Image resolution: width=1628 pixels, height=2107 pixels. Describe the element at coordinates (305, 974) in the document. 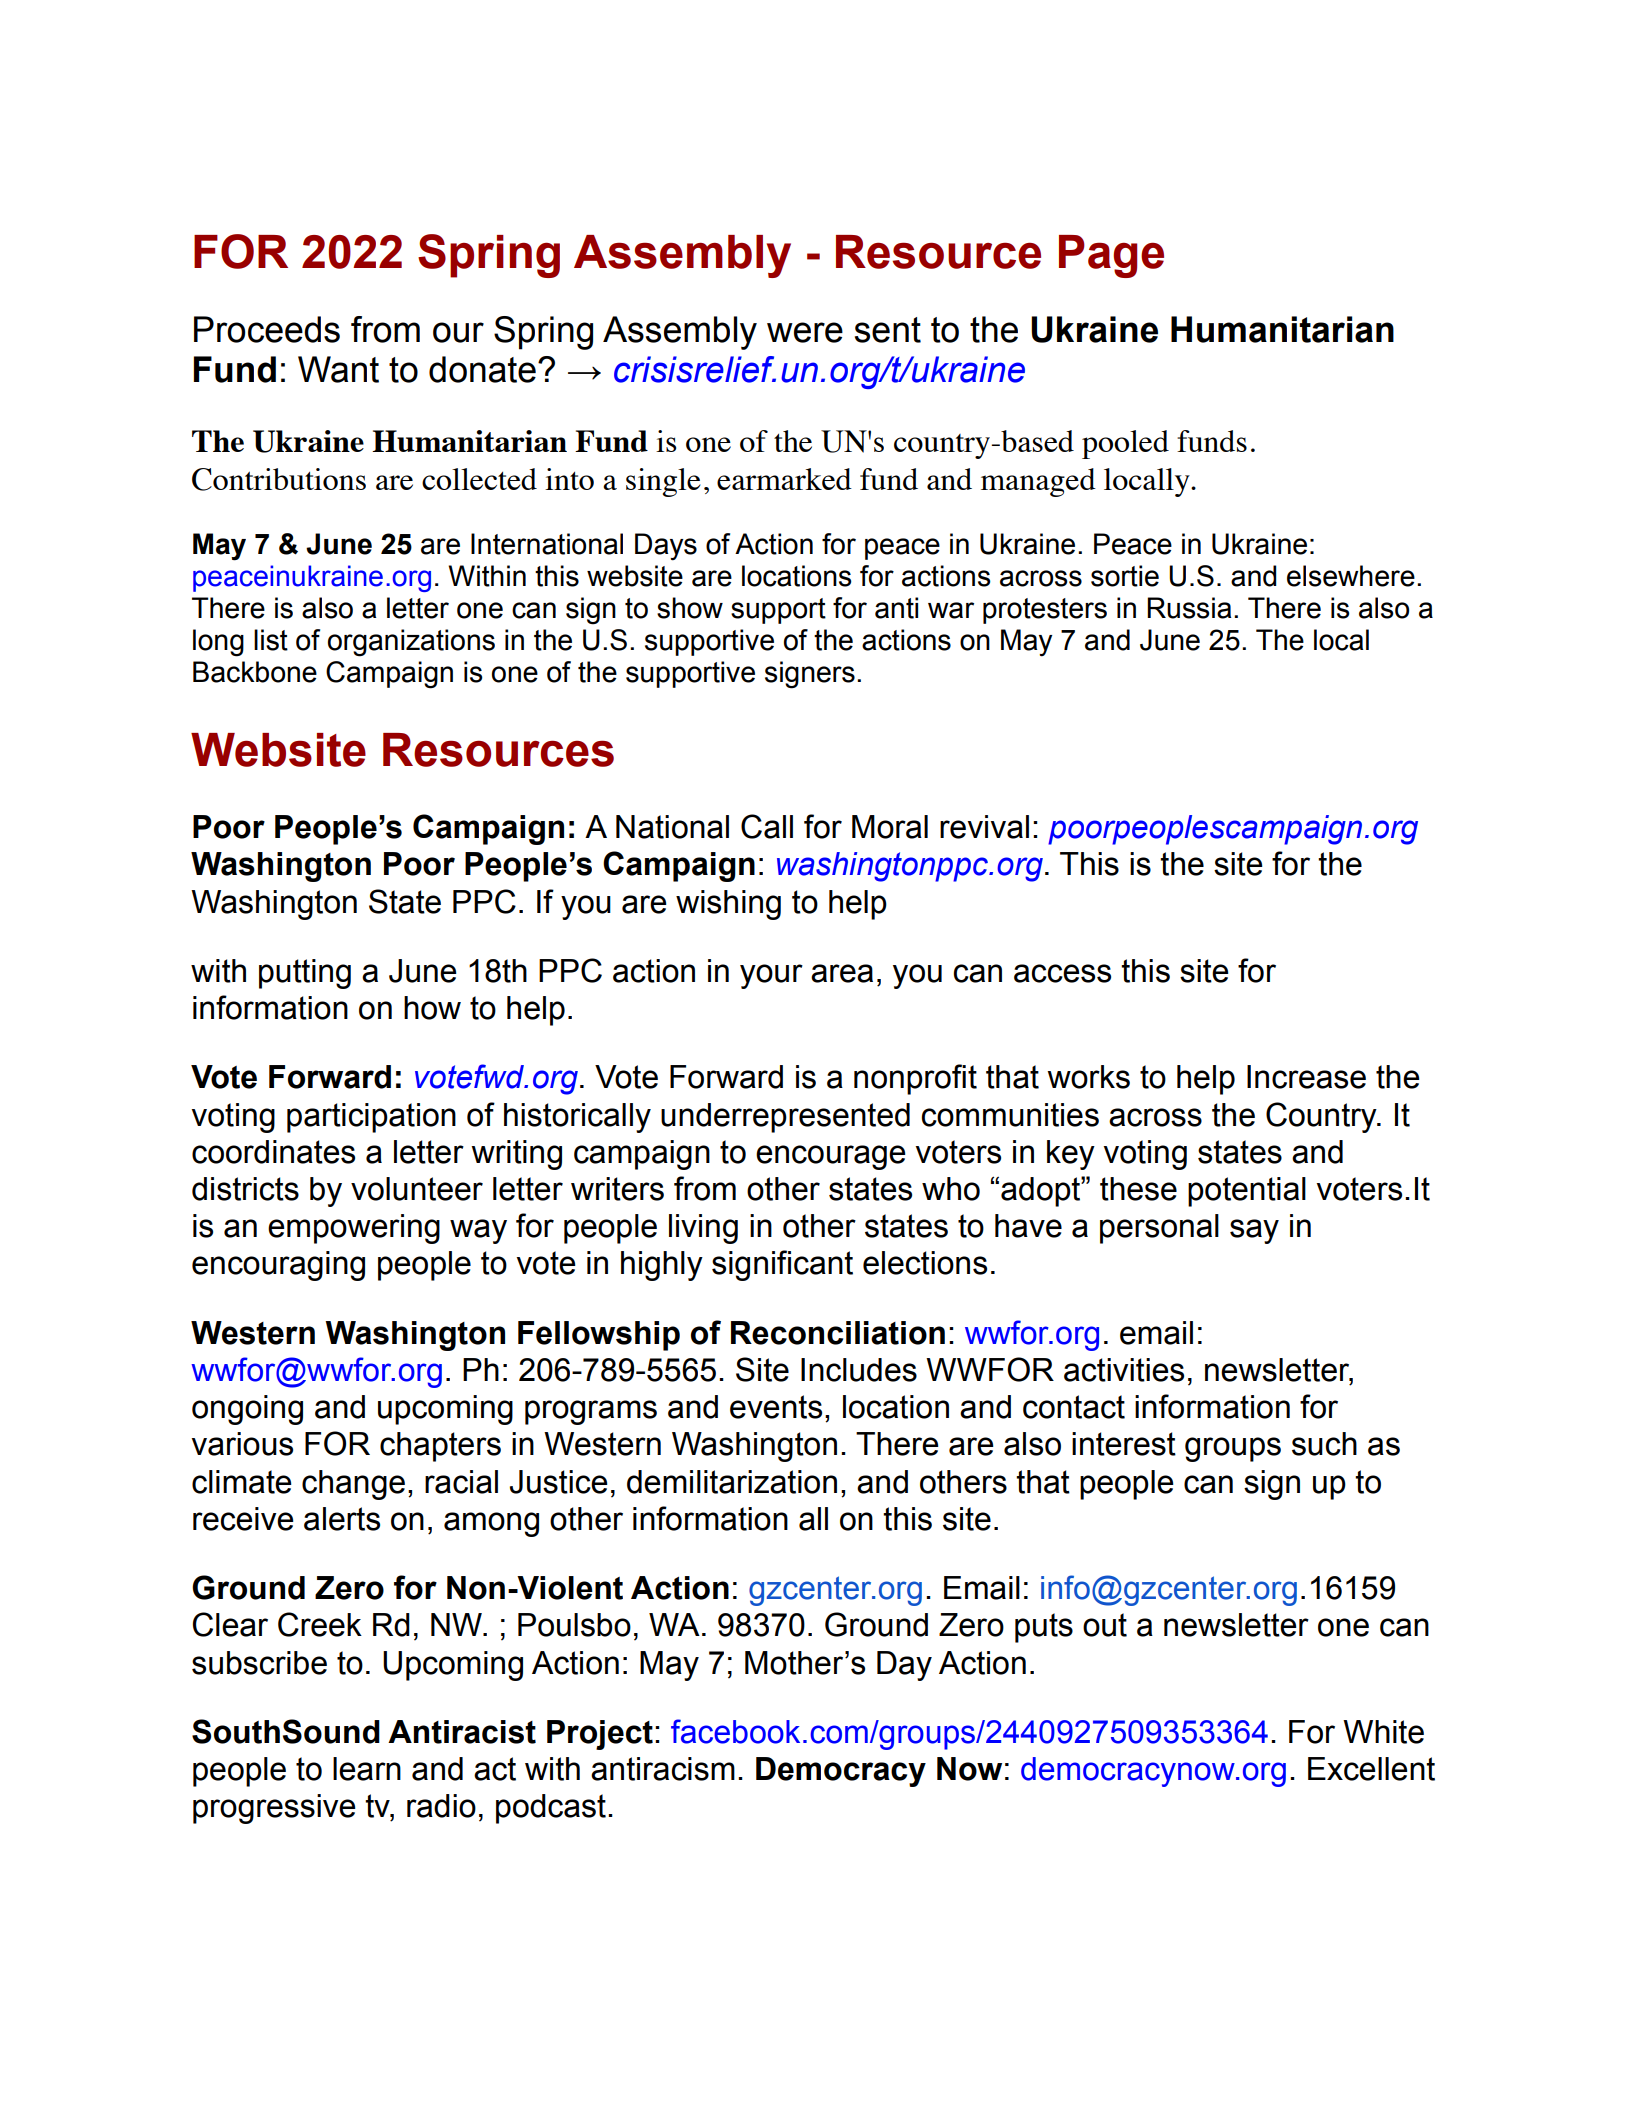

I see `putting` at that location.
